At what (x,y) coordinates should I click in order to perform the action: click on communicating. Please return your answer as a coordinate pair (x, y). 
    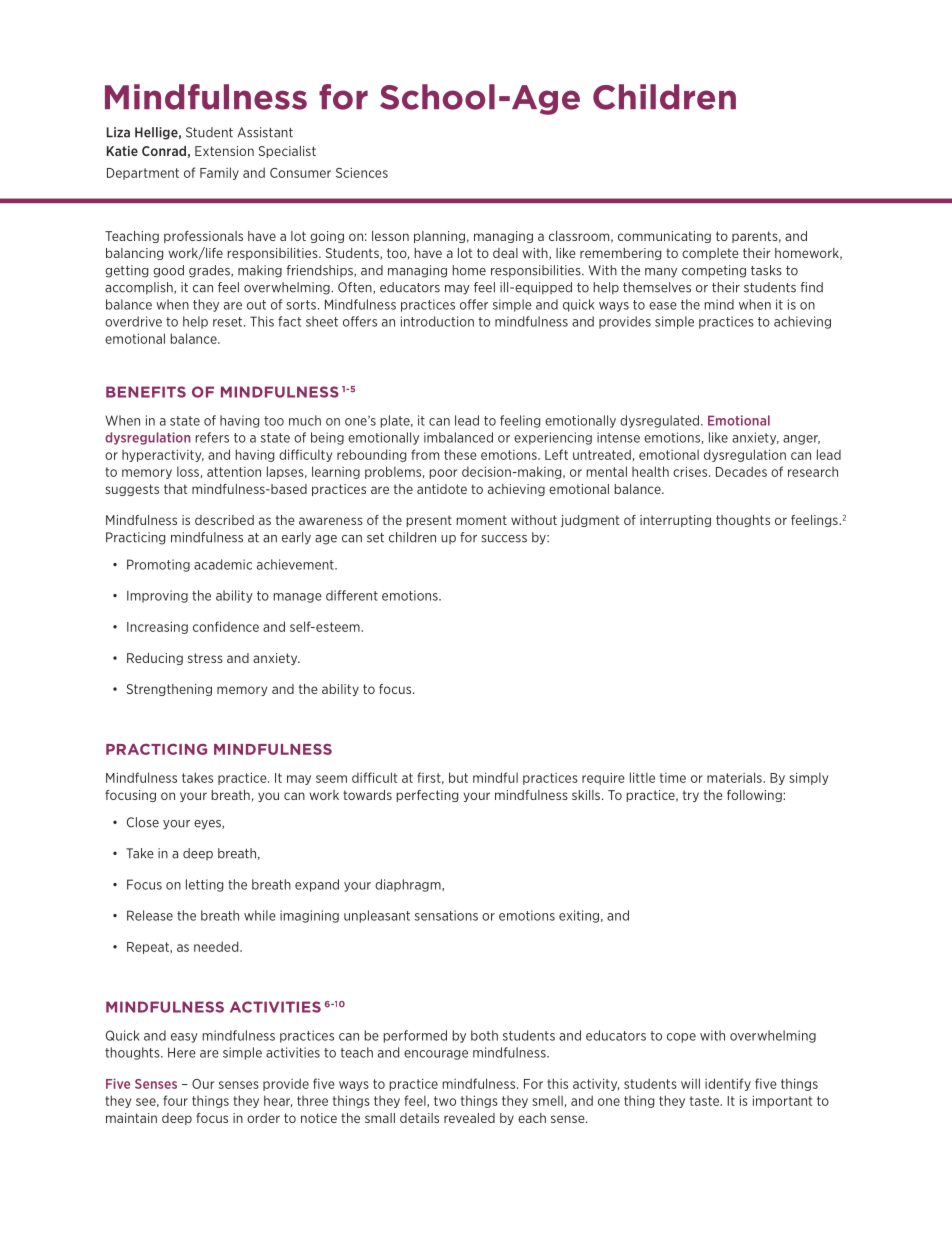
    Looking at the image, I should click on (664, 237).
